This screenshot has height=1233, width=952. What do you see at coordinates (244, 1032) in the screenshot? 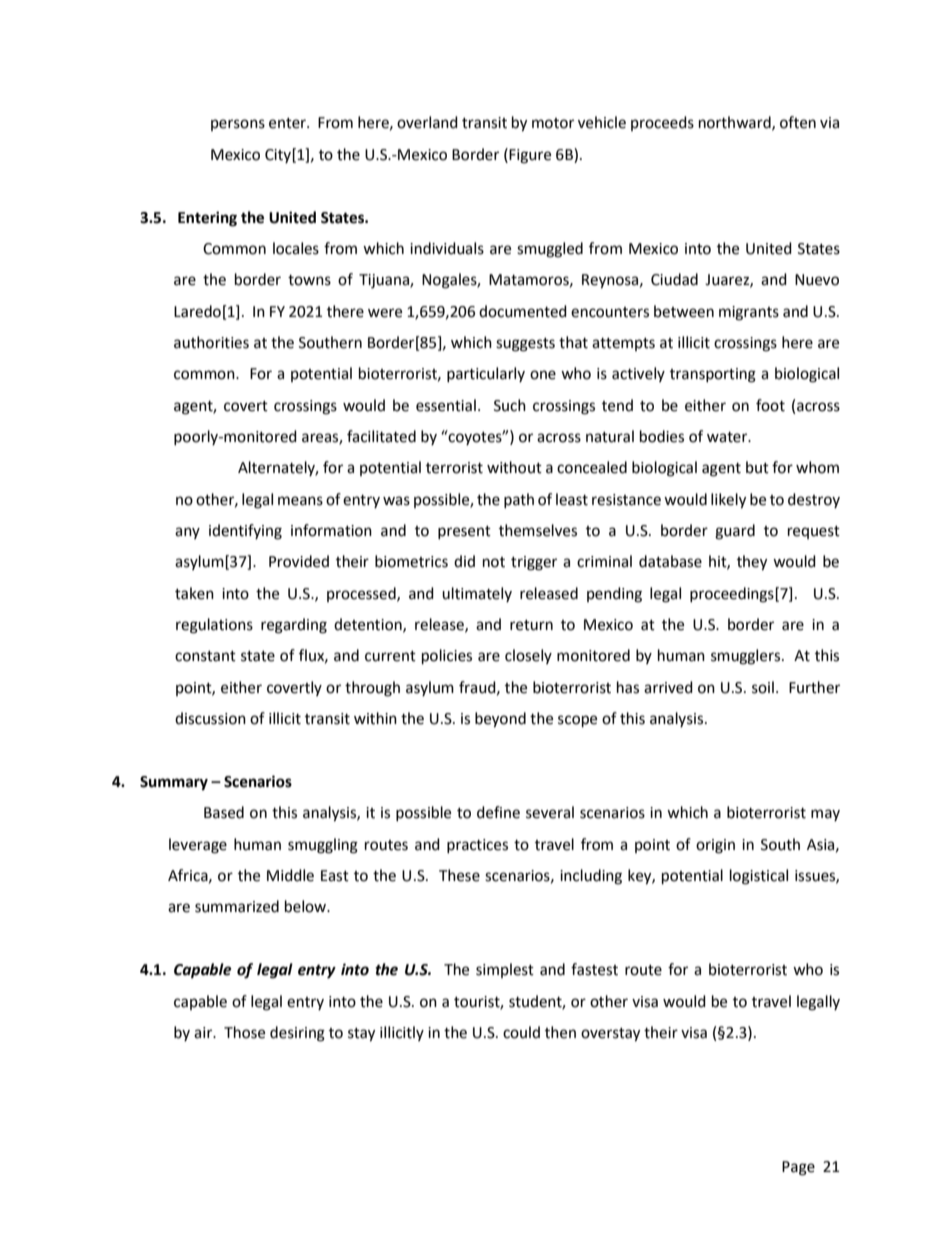
I see `Those` at bounding box center [244, 1032].
